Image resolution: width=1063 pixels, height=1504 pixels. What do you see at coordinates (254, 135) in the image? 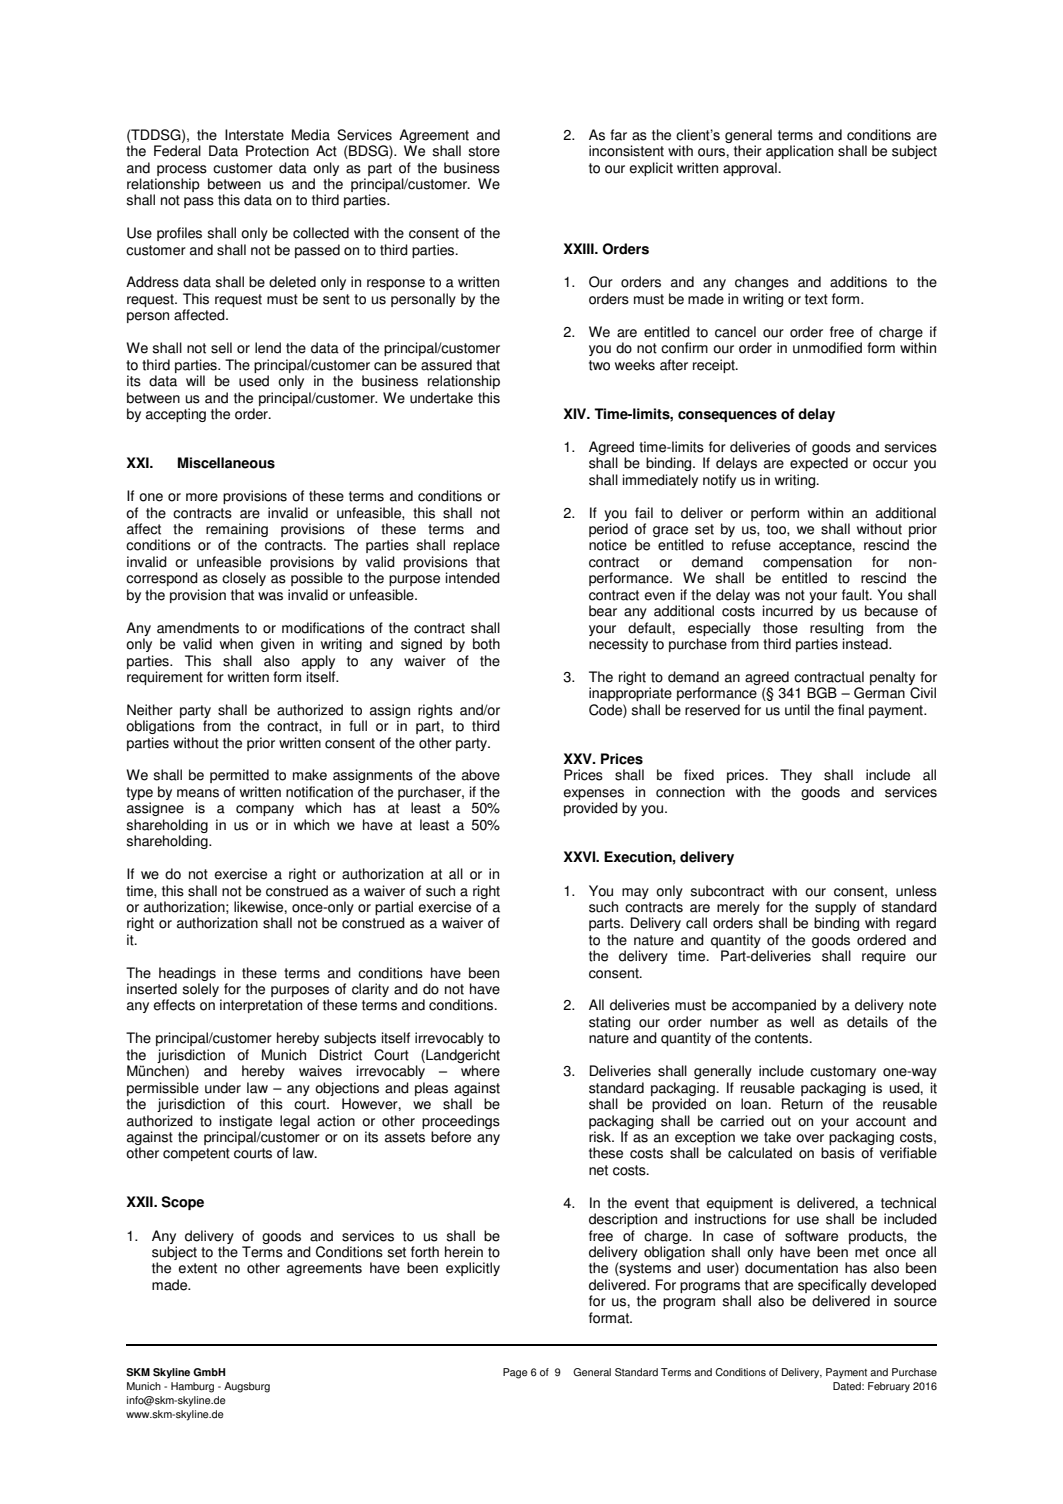
I see `Interstate` at bounding box center [254, 135].
